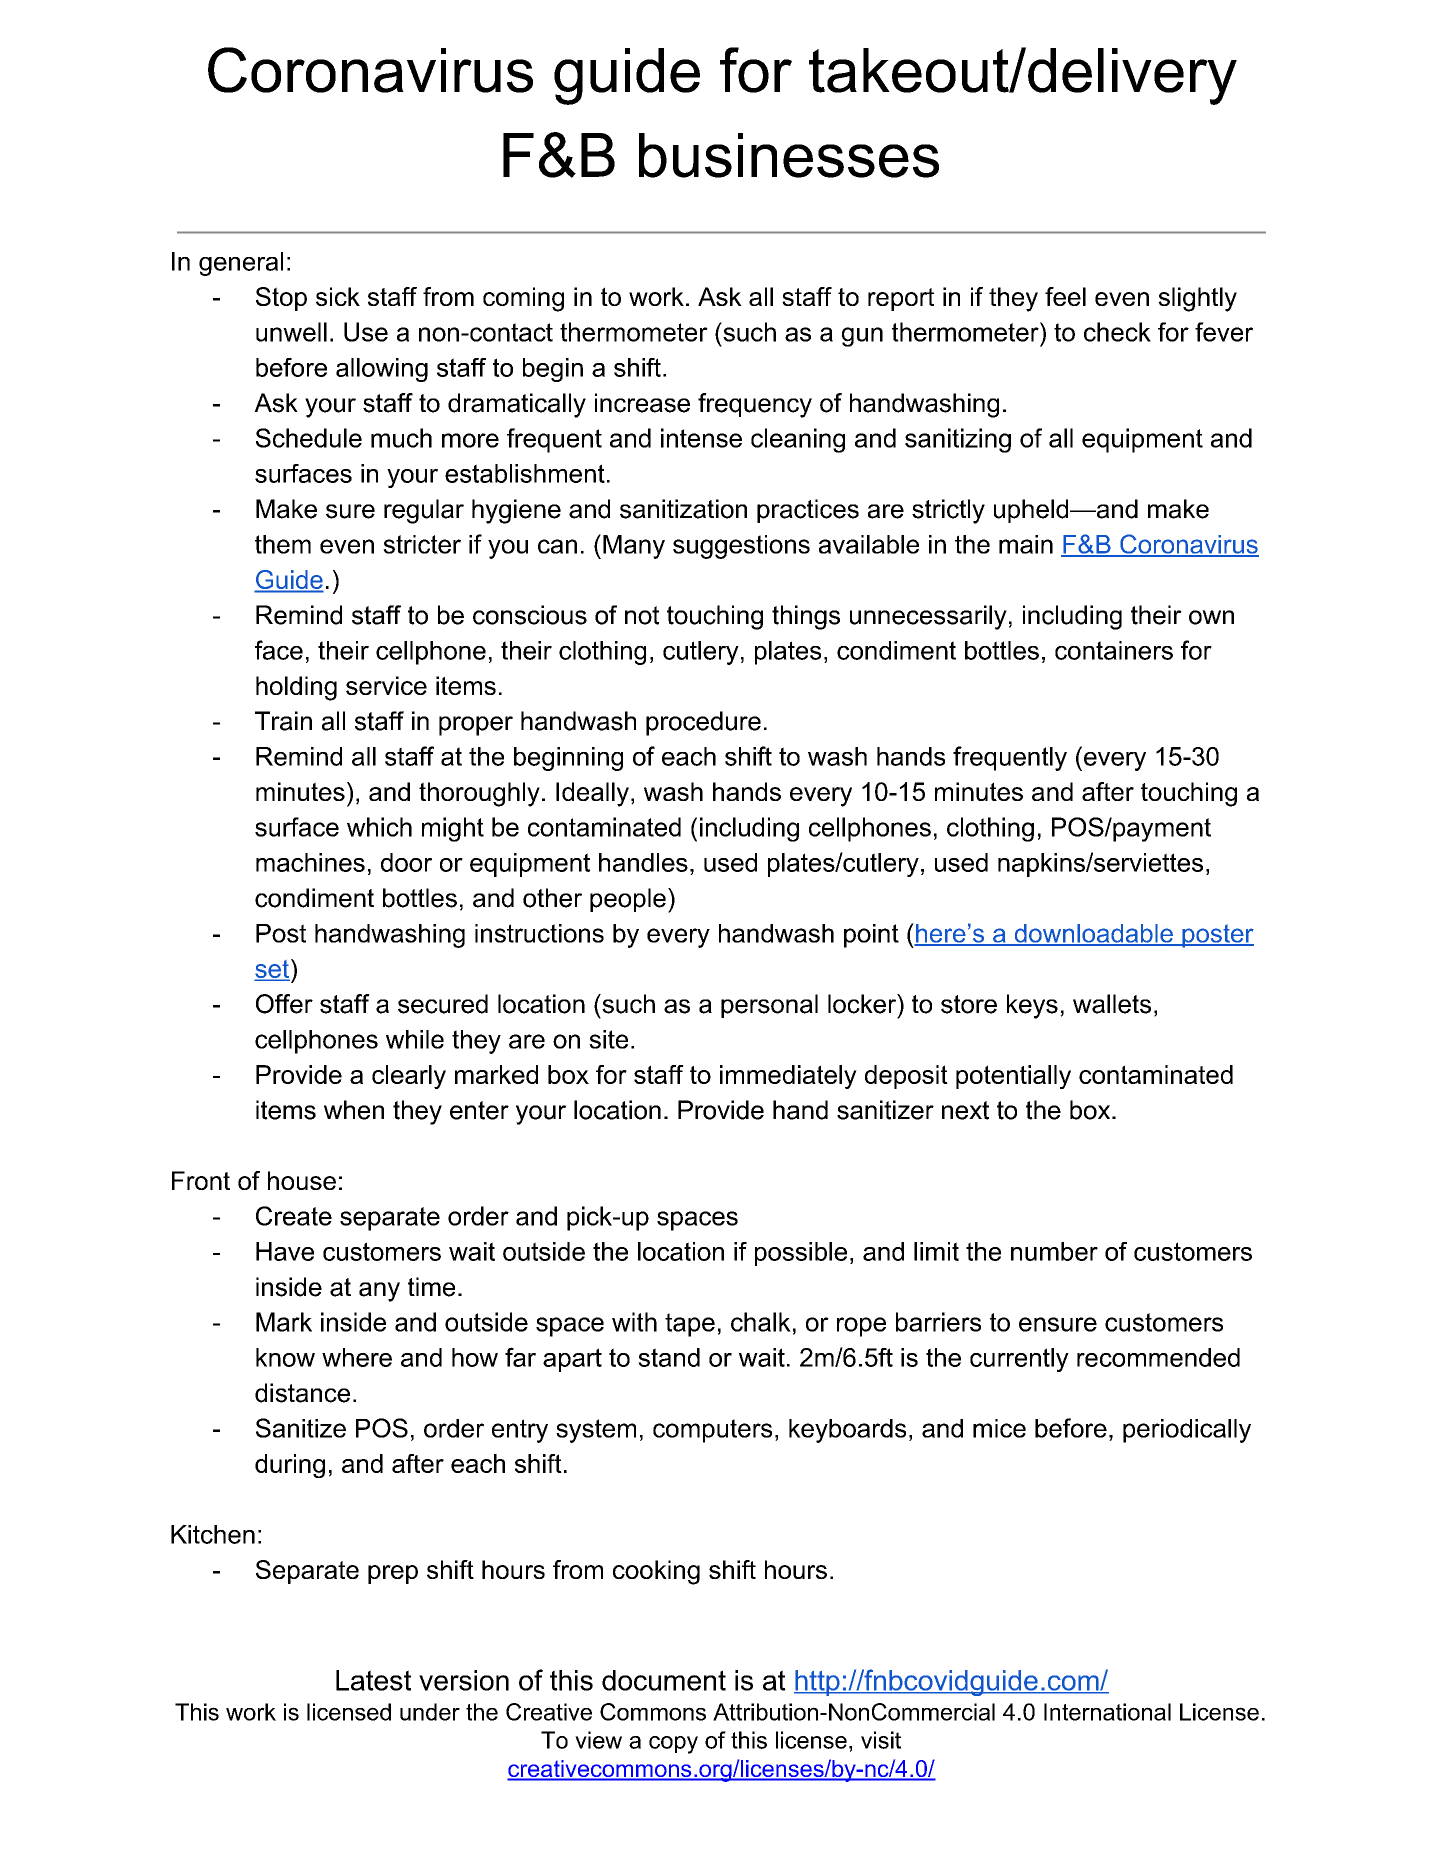 The width and height of the screenshot is (1443, 1867). I want to click on document, so click(664, 1680).
